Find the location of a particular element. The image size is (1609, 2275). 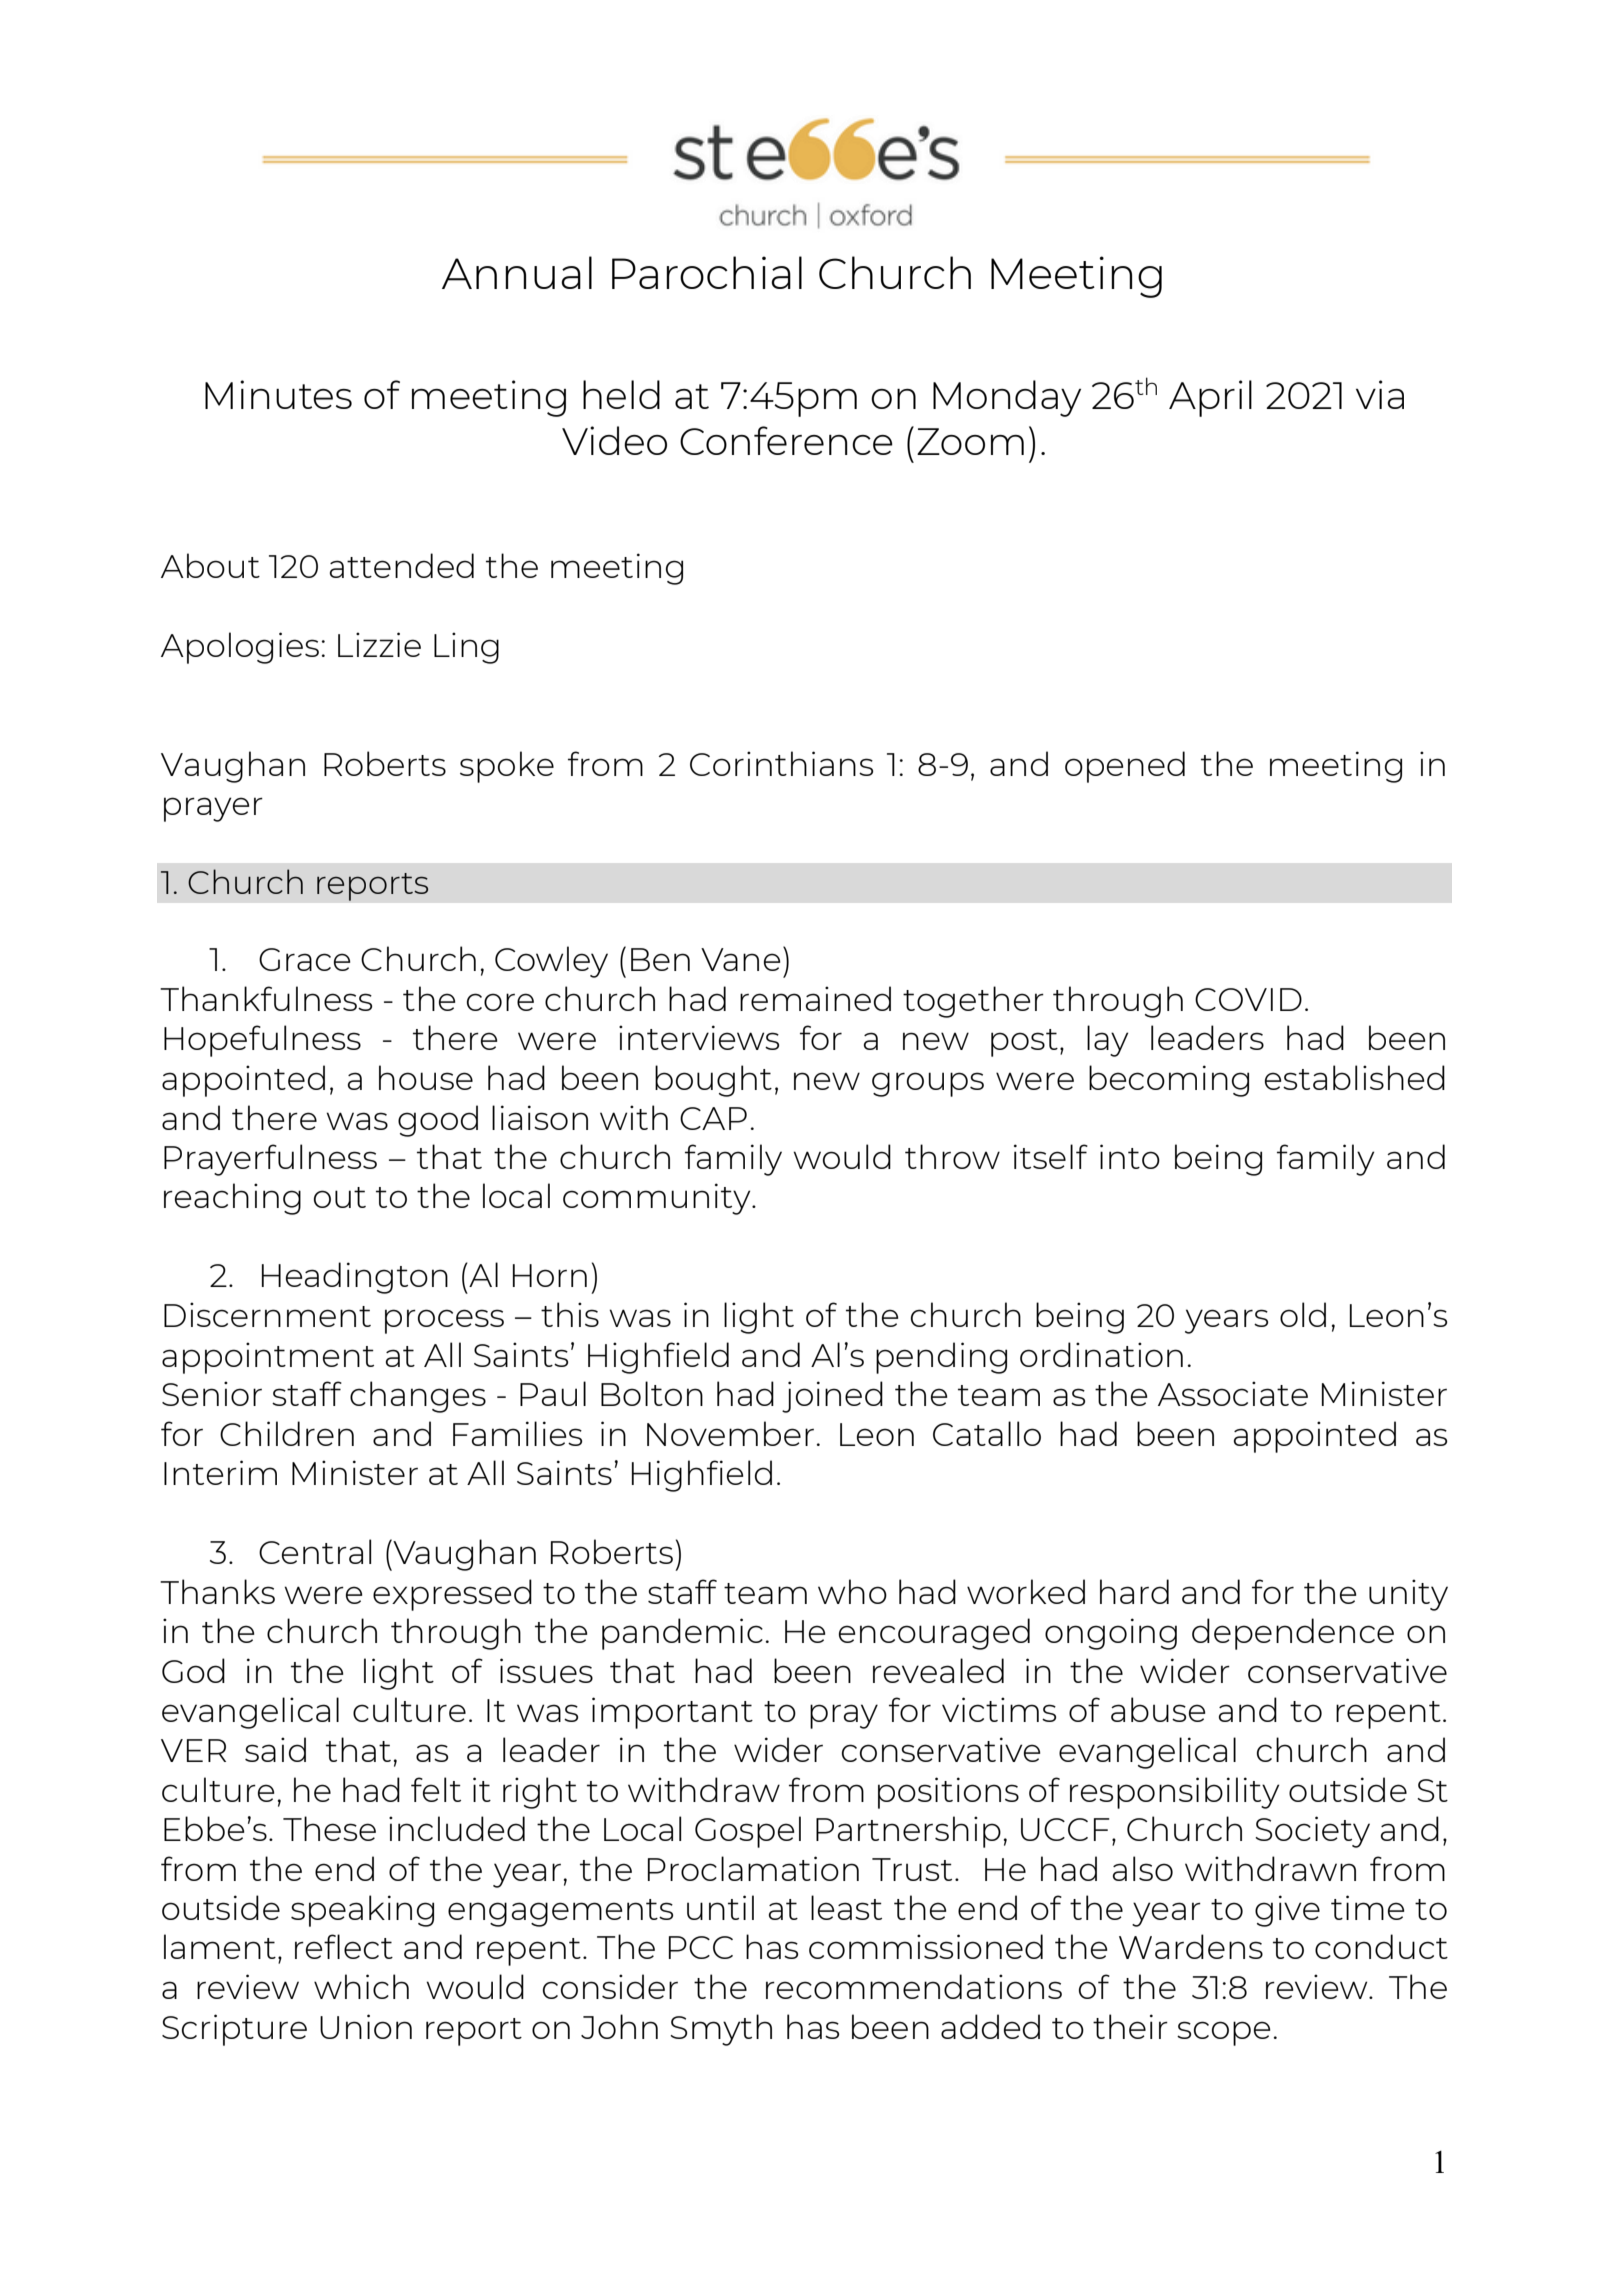

Parochial is located at coordinates (707, 272).
